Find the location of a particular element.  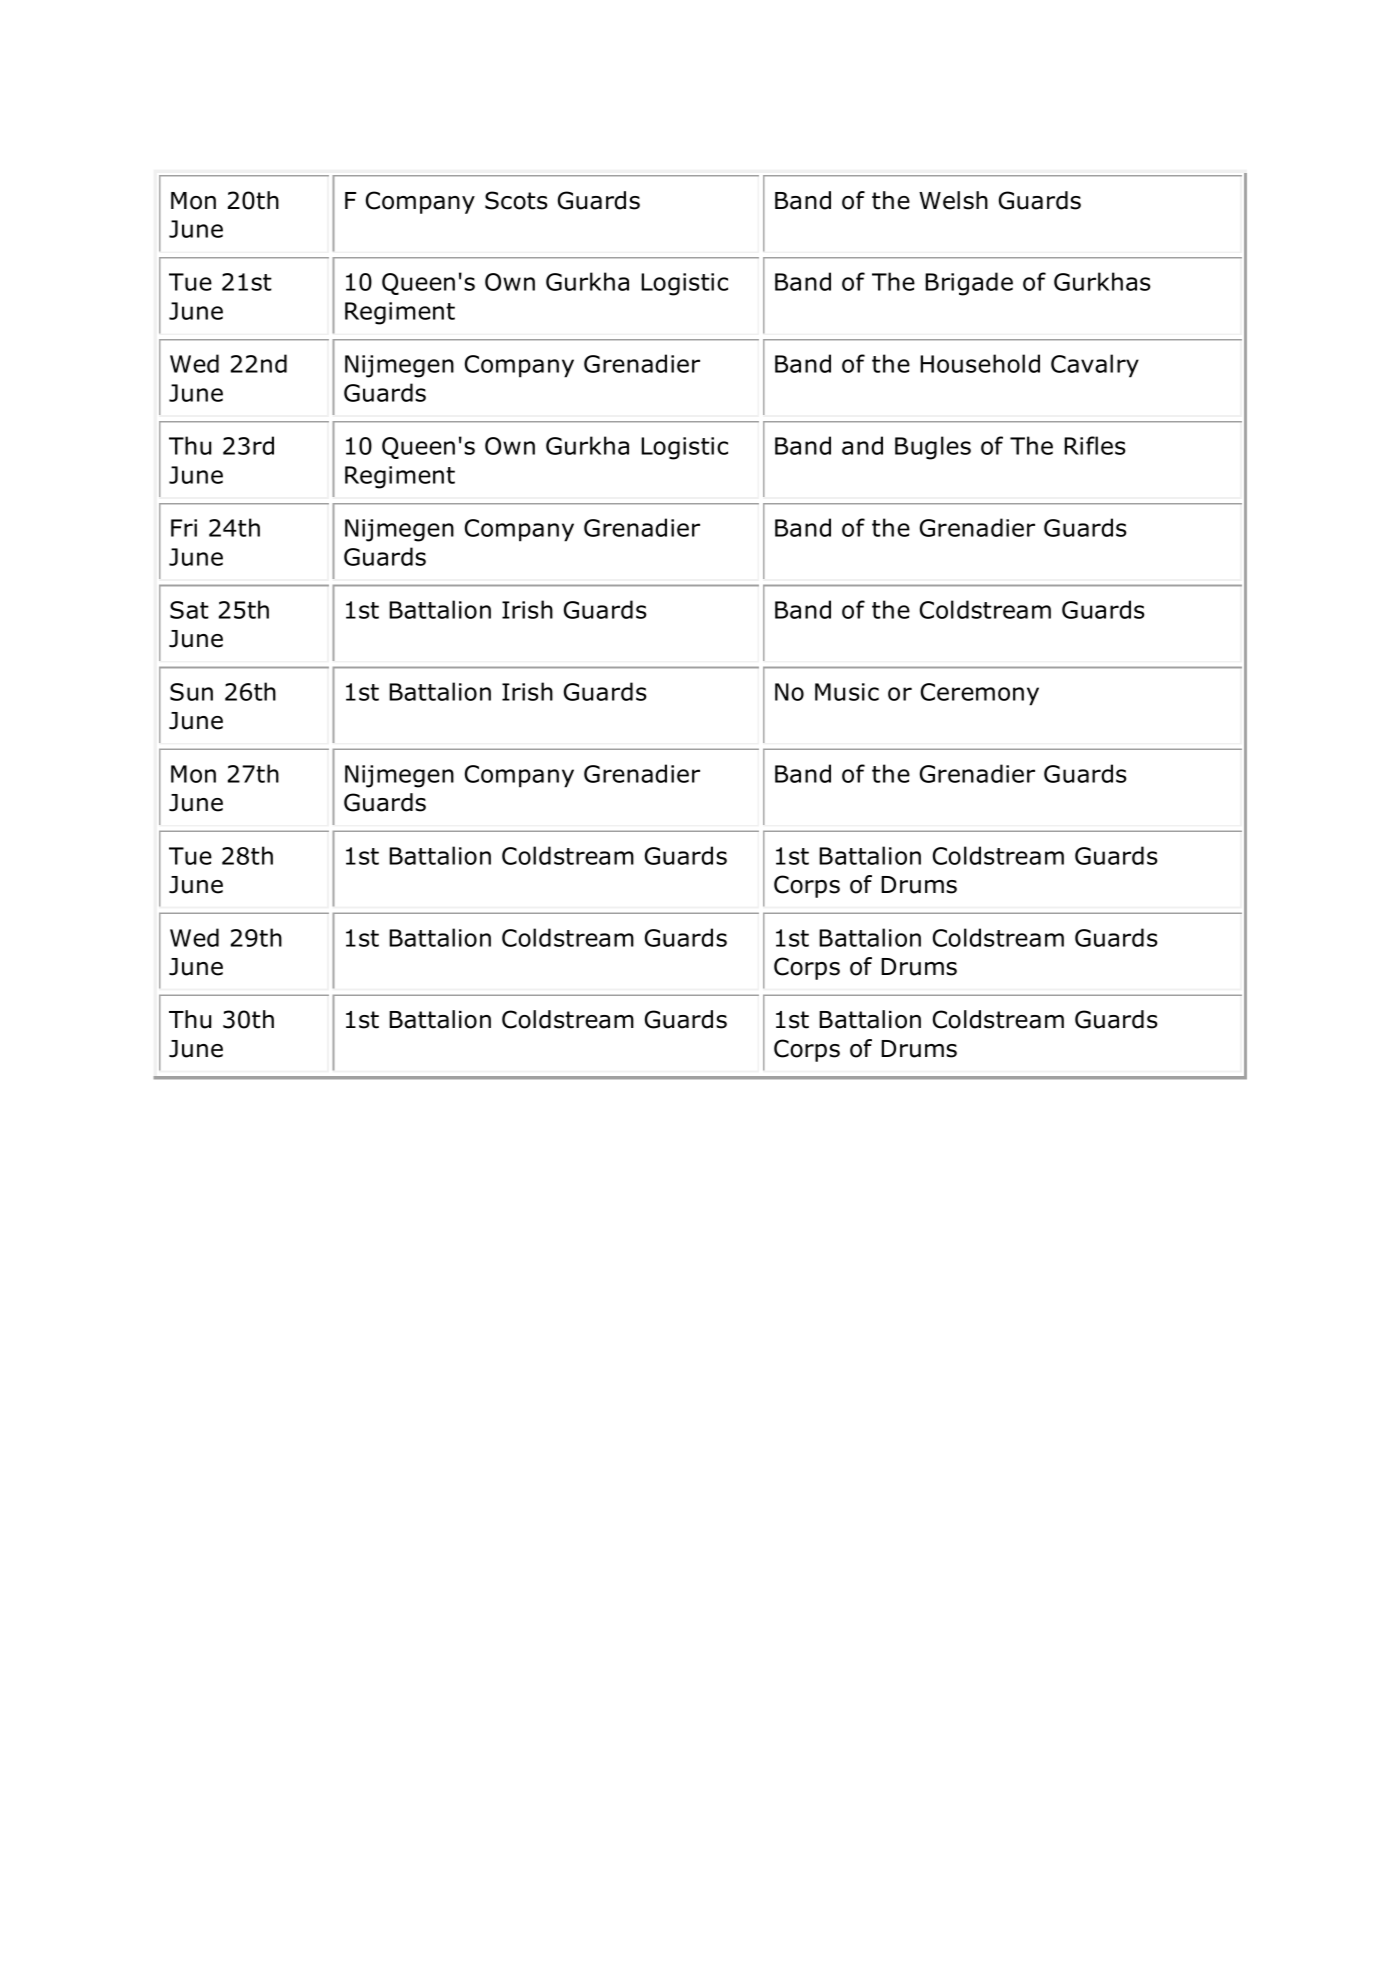

Rifles is located at coordinates (1095, 445).
